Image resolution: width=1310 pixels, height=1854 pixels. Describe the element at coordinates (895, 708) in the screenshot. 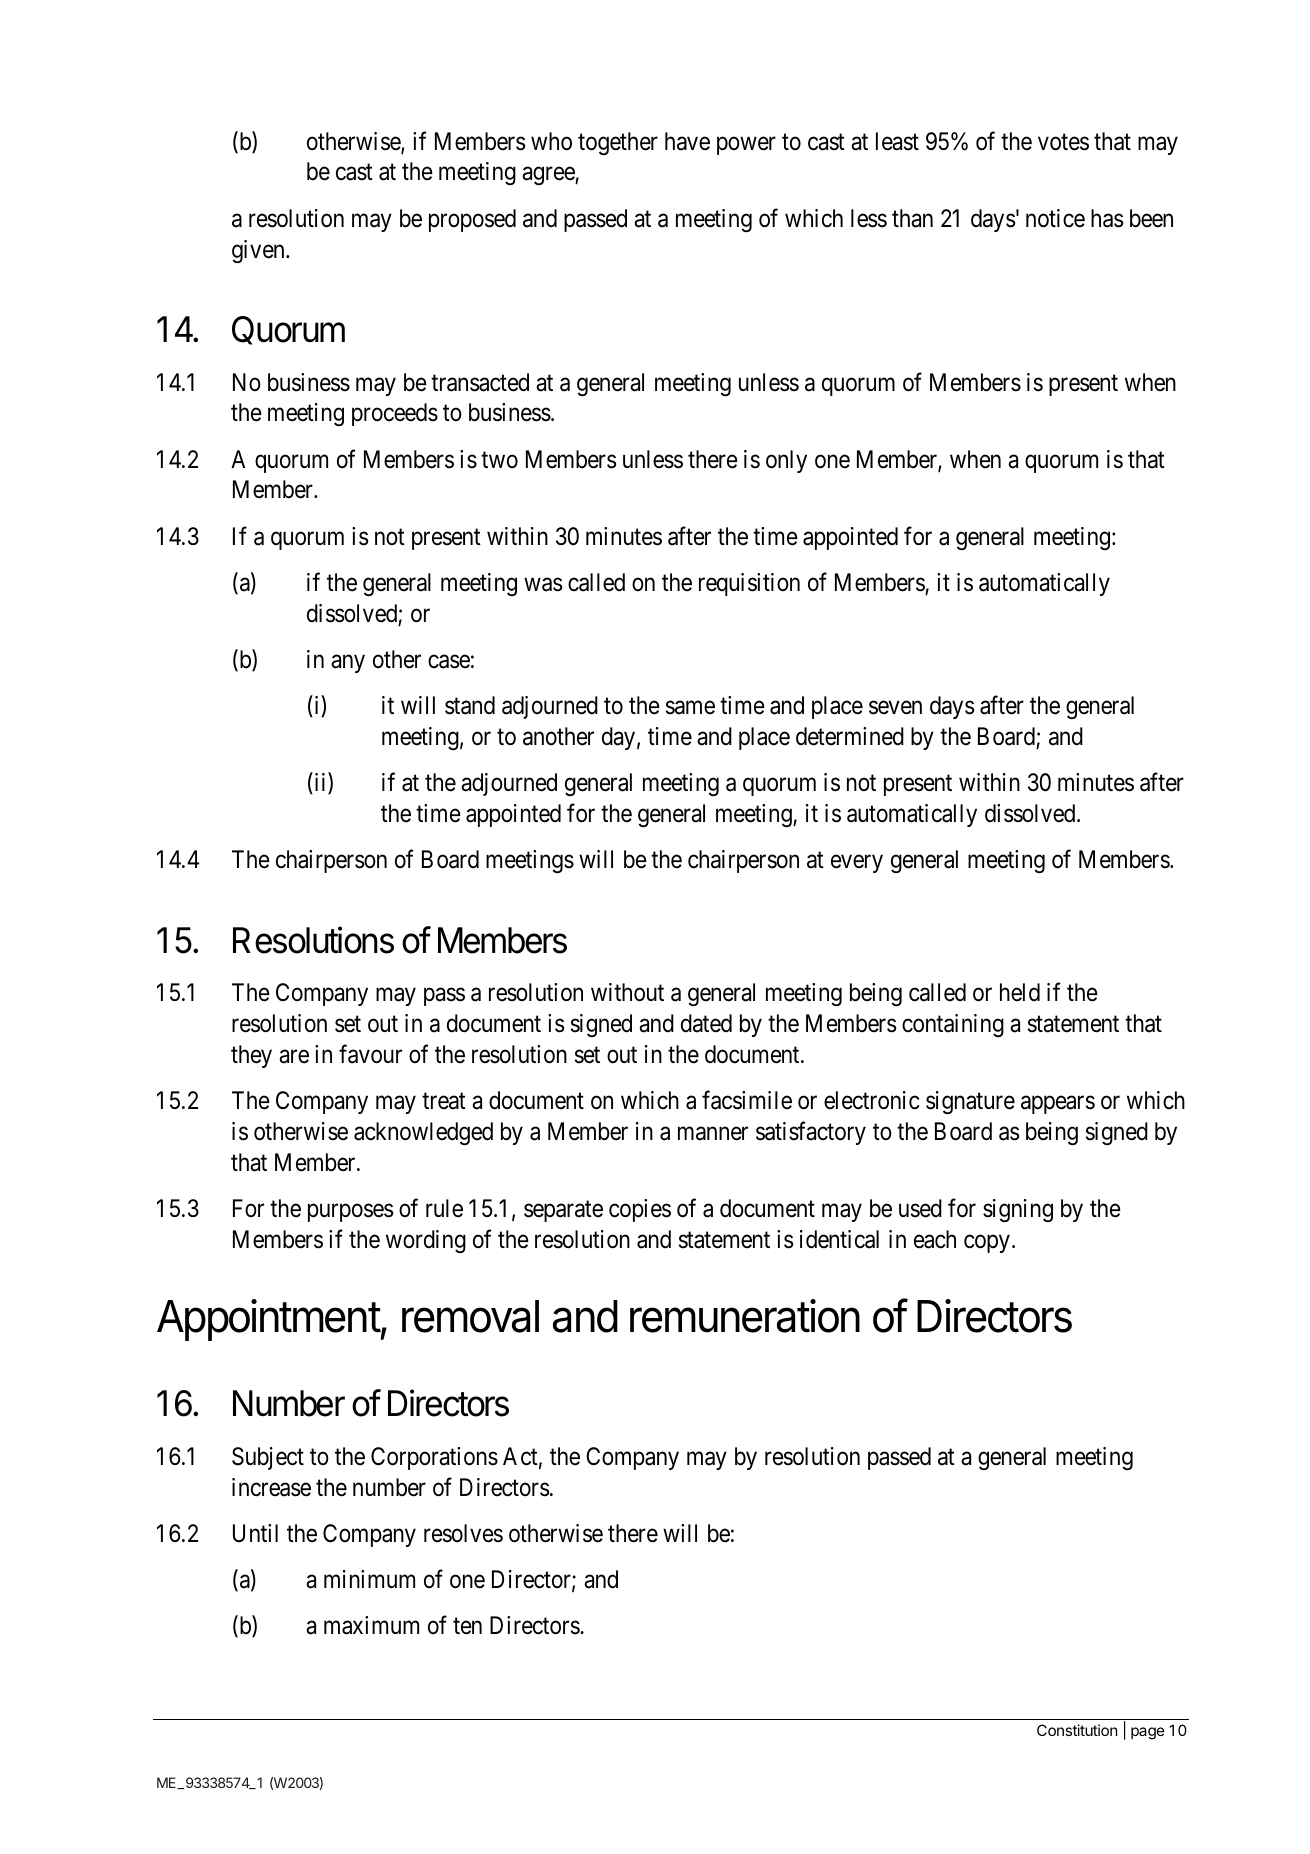

I see `seven` at that location.
